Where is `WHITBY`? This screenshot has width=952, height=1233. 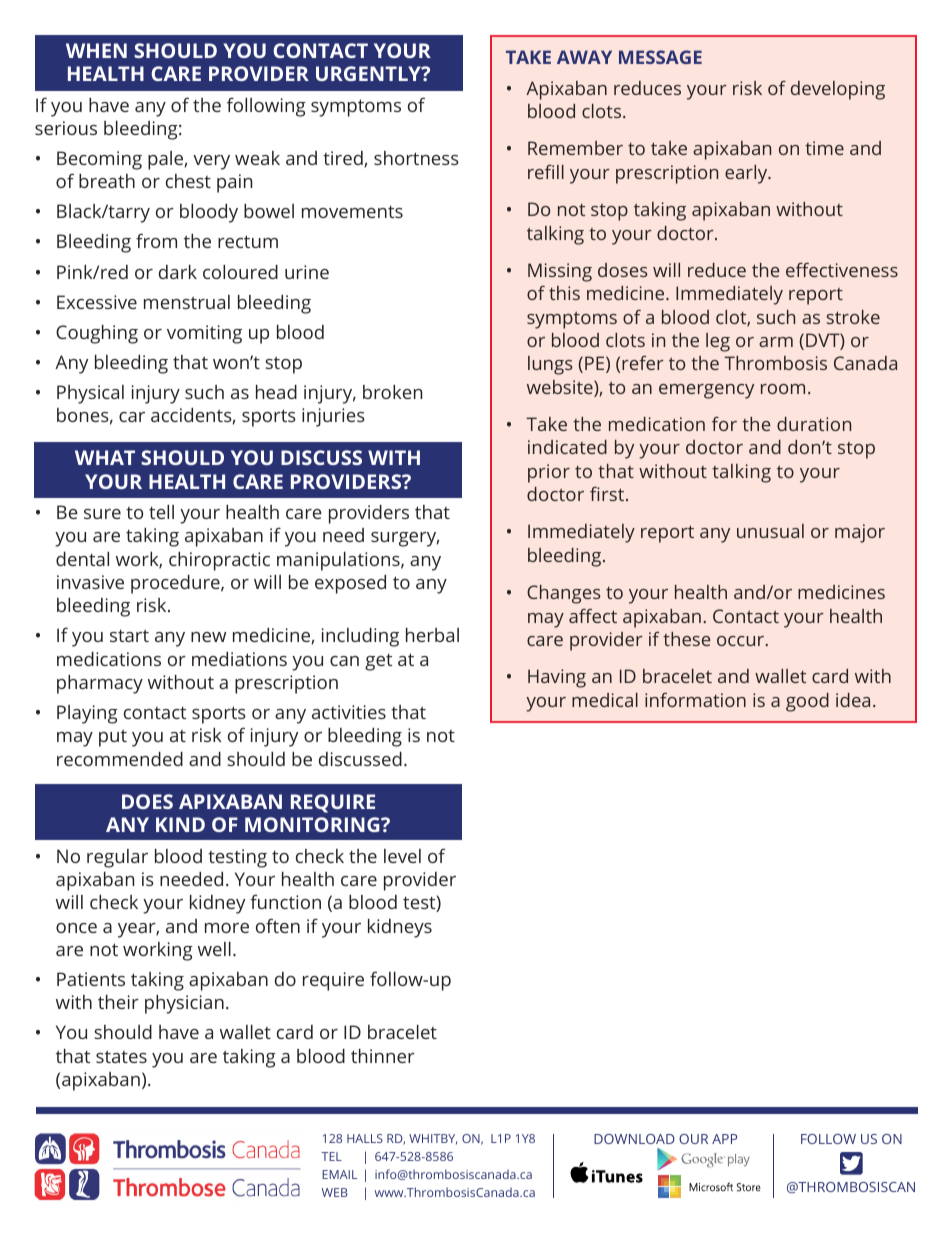
WHITBY is located at coordinates (433, 1139).
